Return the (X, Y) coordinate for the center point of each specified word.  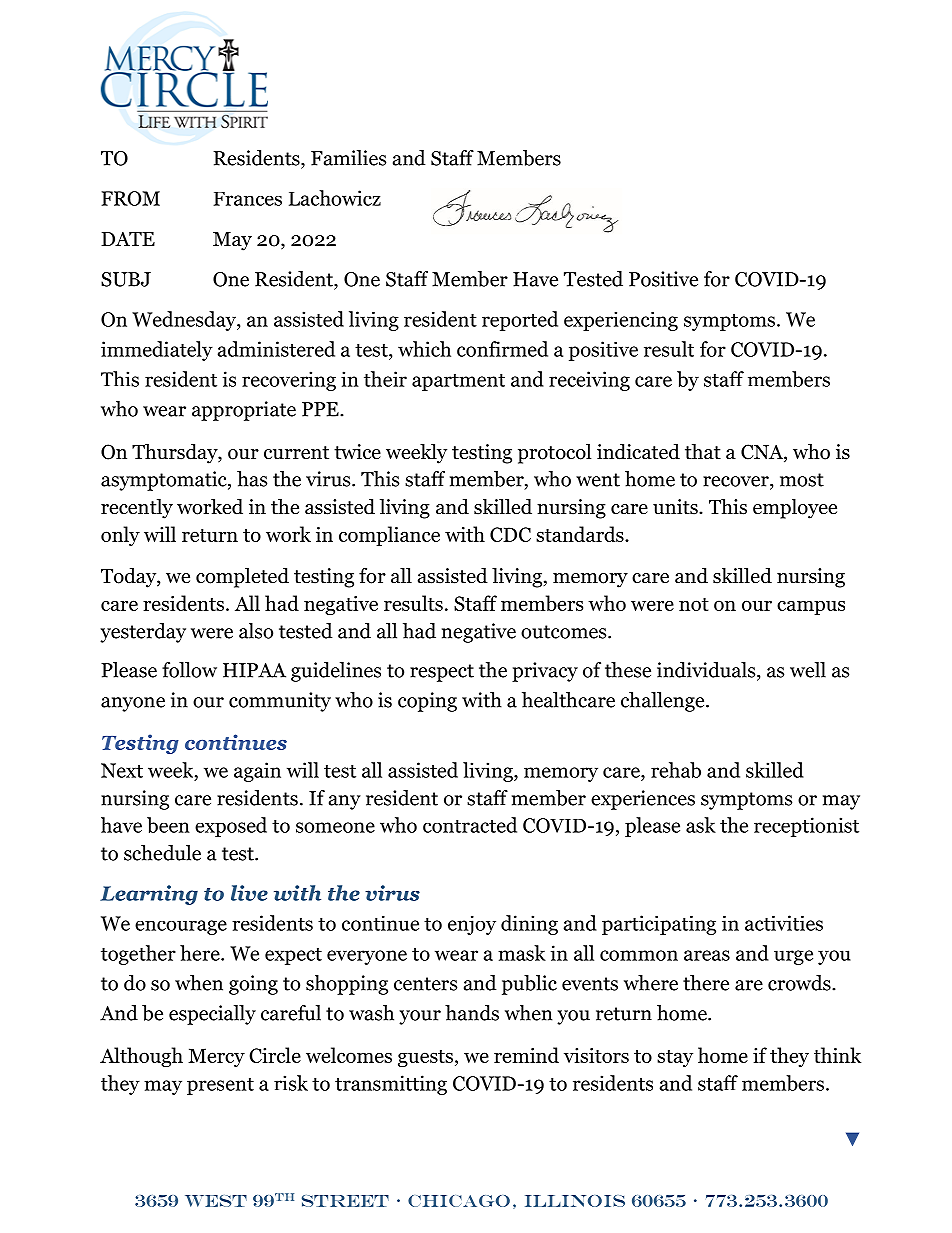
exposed (231, 827)
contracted (470, 825)
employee (795, 508)
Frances (247, 199)
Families (348, 158)
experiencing (621, 321)
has (252, 479)
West (216, 1201)
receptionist (806, 827)
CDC (510, 534)
